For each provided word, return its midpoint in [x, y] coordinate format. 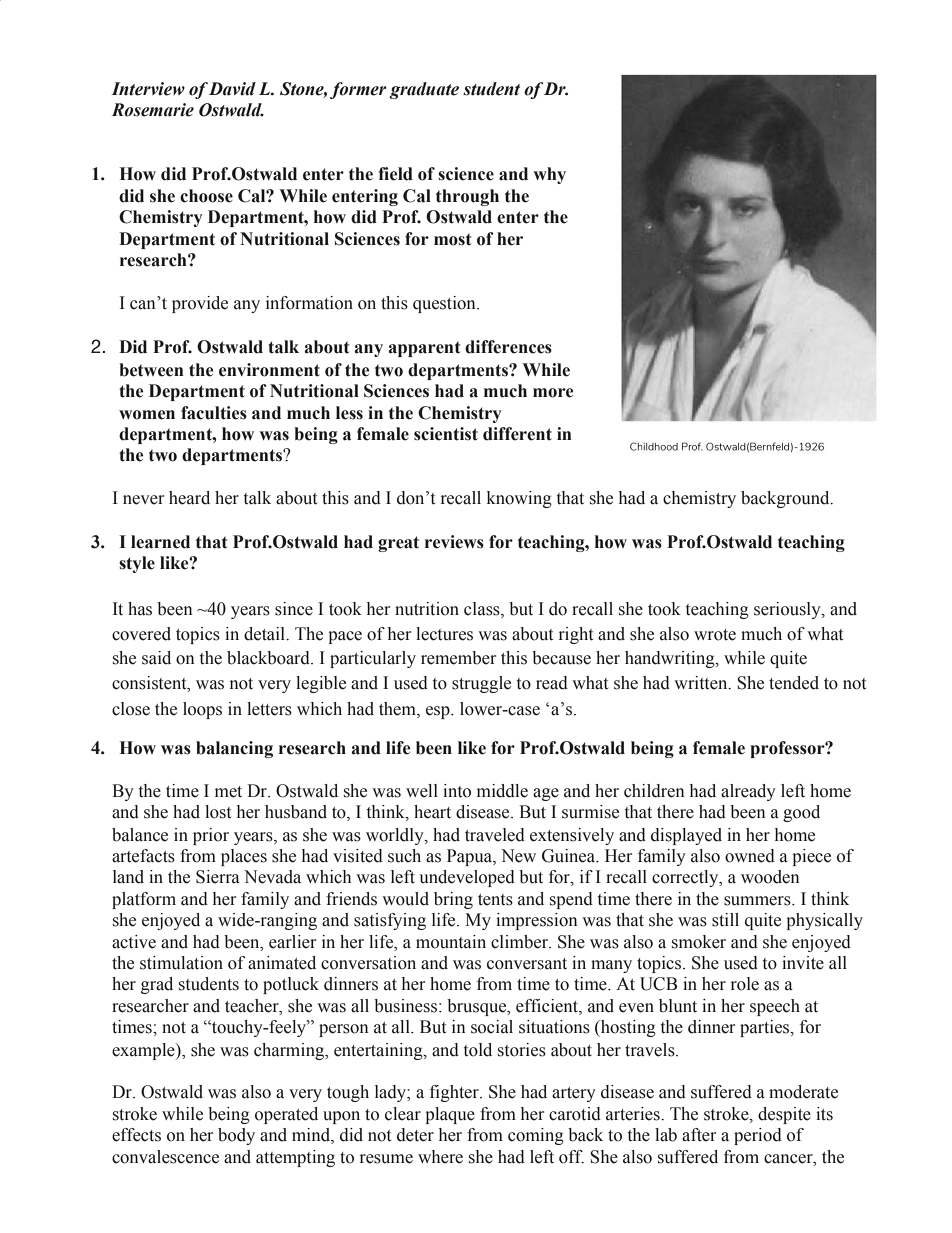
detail [266, 634]
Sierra [218, 877]
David [232, 89]
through [467, 197]
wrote [715, 635]
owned [750, 856]
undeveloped [467, 878]
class [483, 610]
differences [508, 347]
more [553, 393]
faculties [214, 413]
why [549, 175]
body [236, 1136]
